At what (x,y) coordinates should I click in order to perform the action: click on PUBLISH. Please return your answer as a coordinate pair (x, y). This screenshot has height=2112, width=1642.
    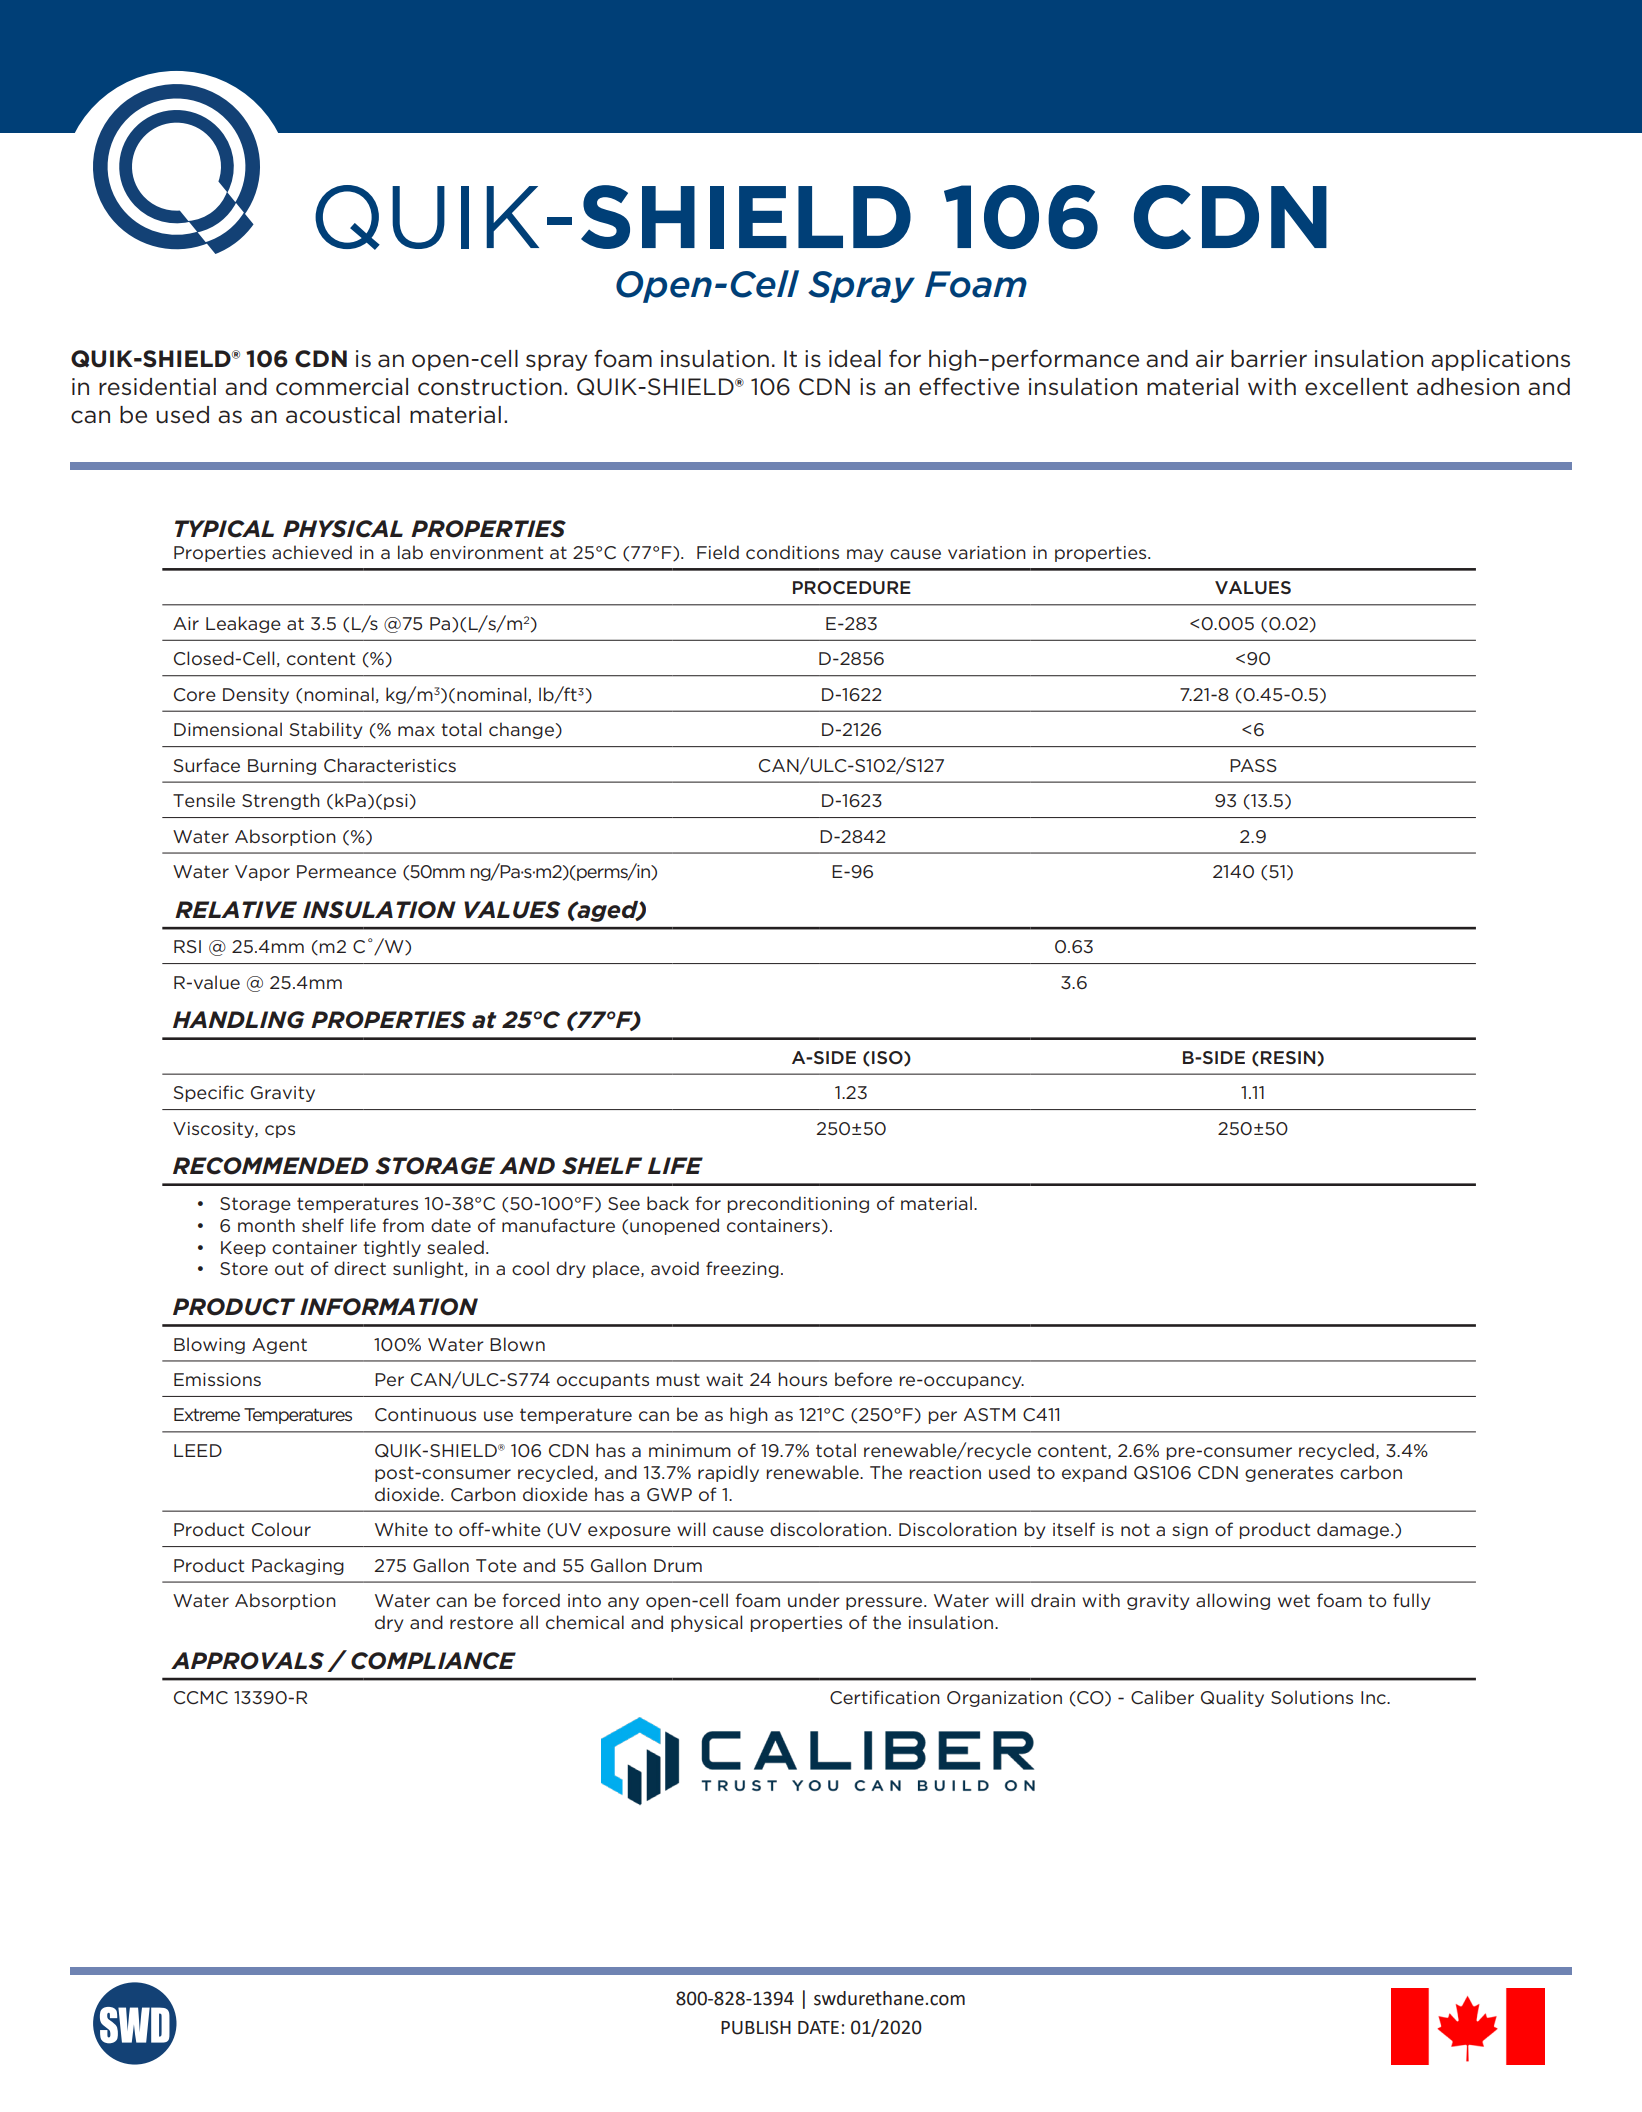
    Looking at the image, I should click on (756, 2027).
